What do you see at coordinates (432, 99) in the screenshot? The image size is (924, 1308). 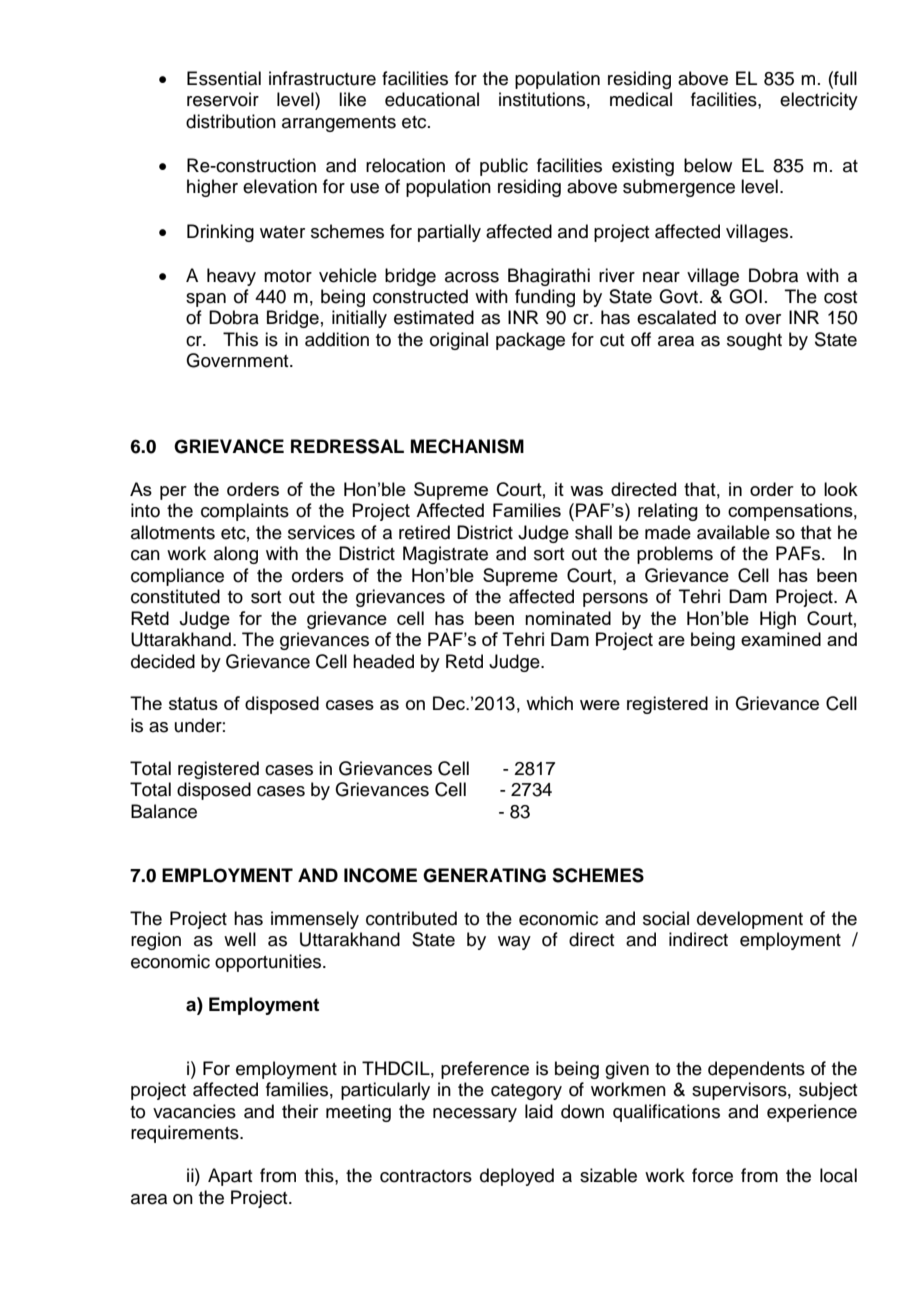 I see `educational` at bounding box center [432, 99].
